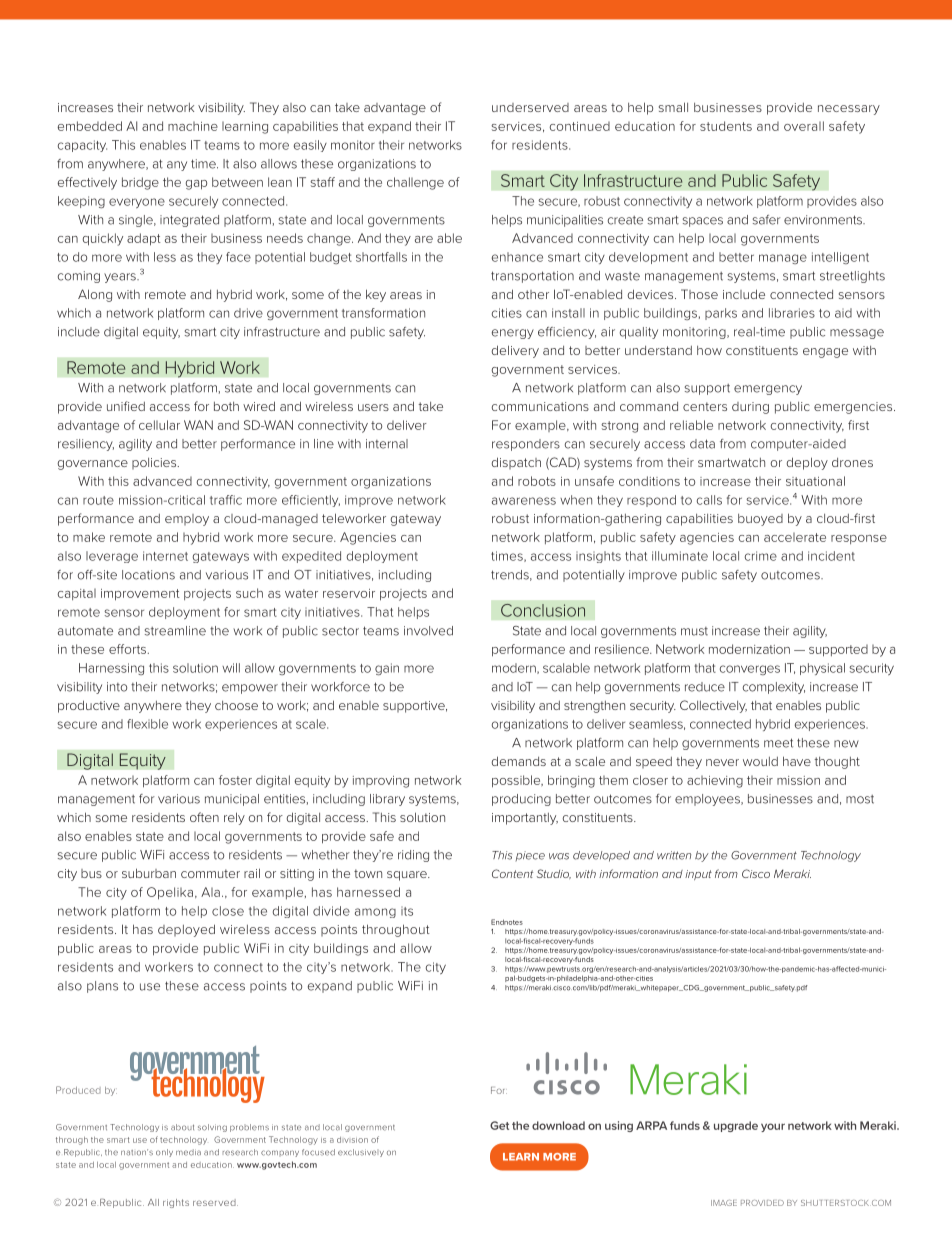  Describe the element at coordinates (750, 670) in the page. I see `converges` at that location.
